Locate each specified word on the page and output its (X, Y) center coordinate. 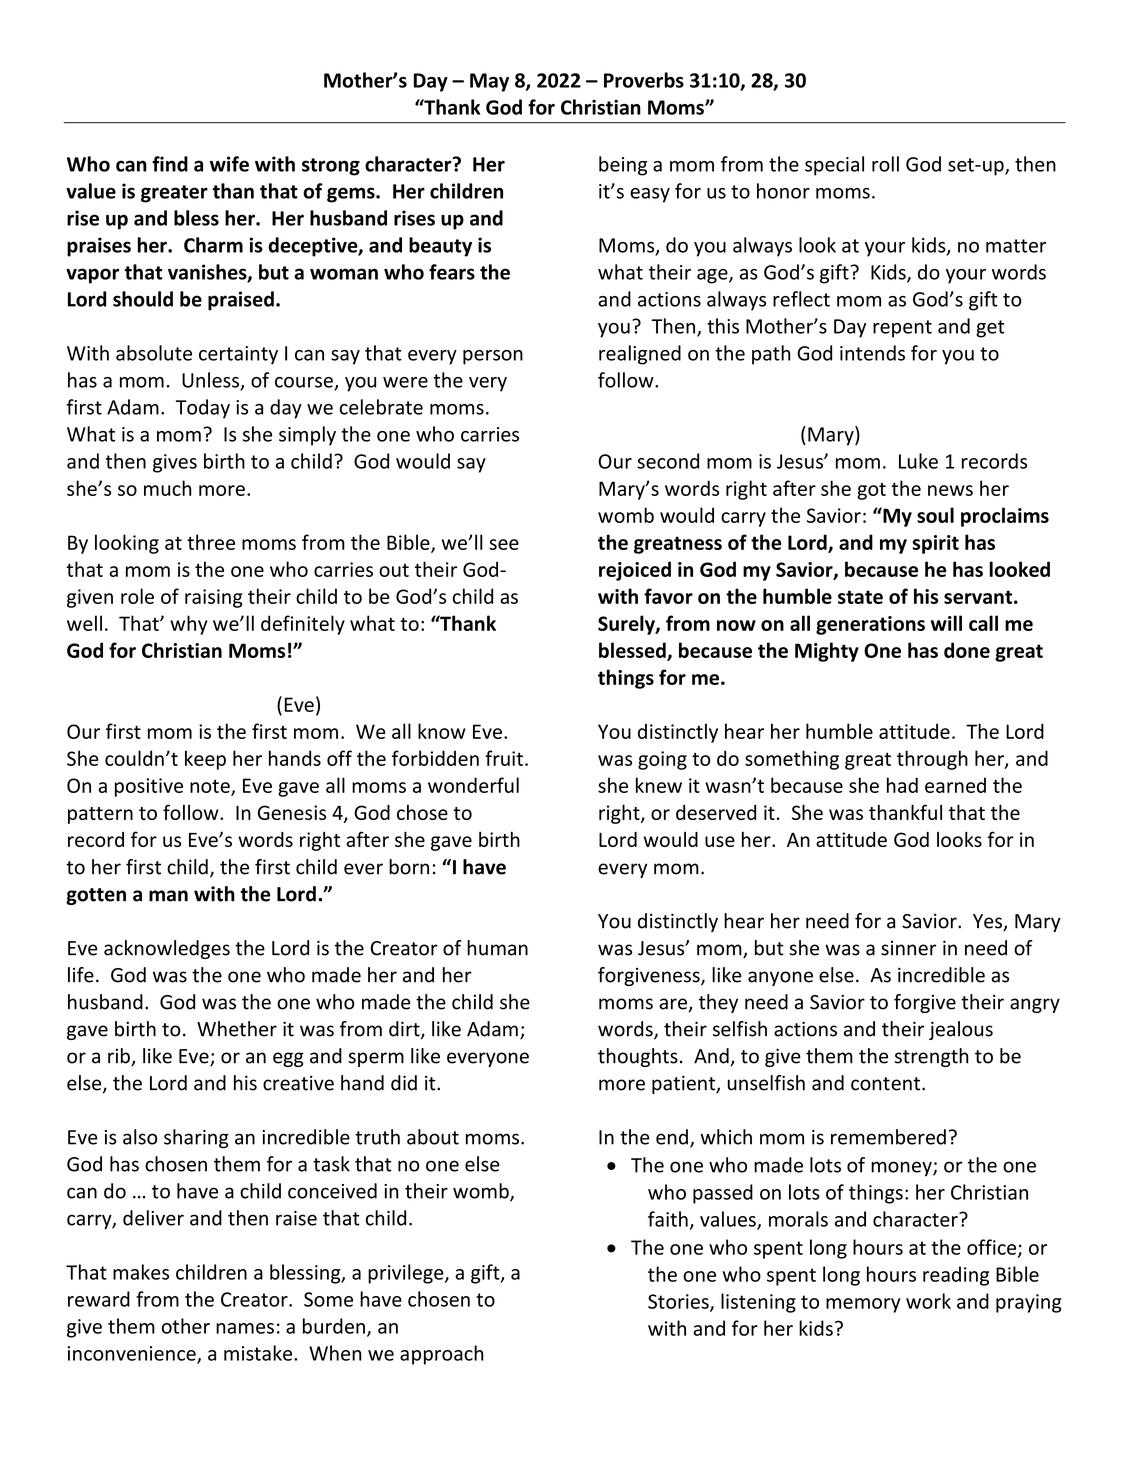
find (170, 164)
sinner (908, 948)
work (928, 1301)
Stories (679, 1302)
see (504, 544)
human (497, 948)
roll (885, 164)
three (211, 542)
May (489, 82)
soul (935, 515)
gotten (96, 896)
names (245, 1328)
